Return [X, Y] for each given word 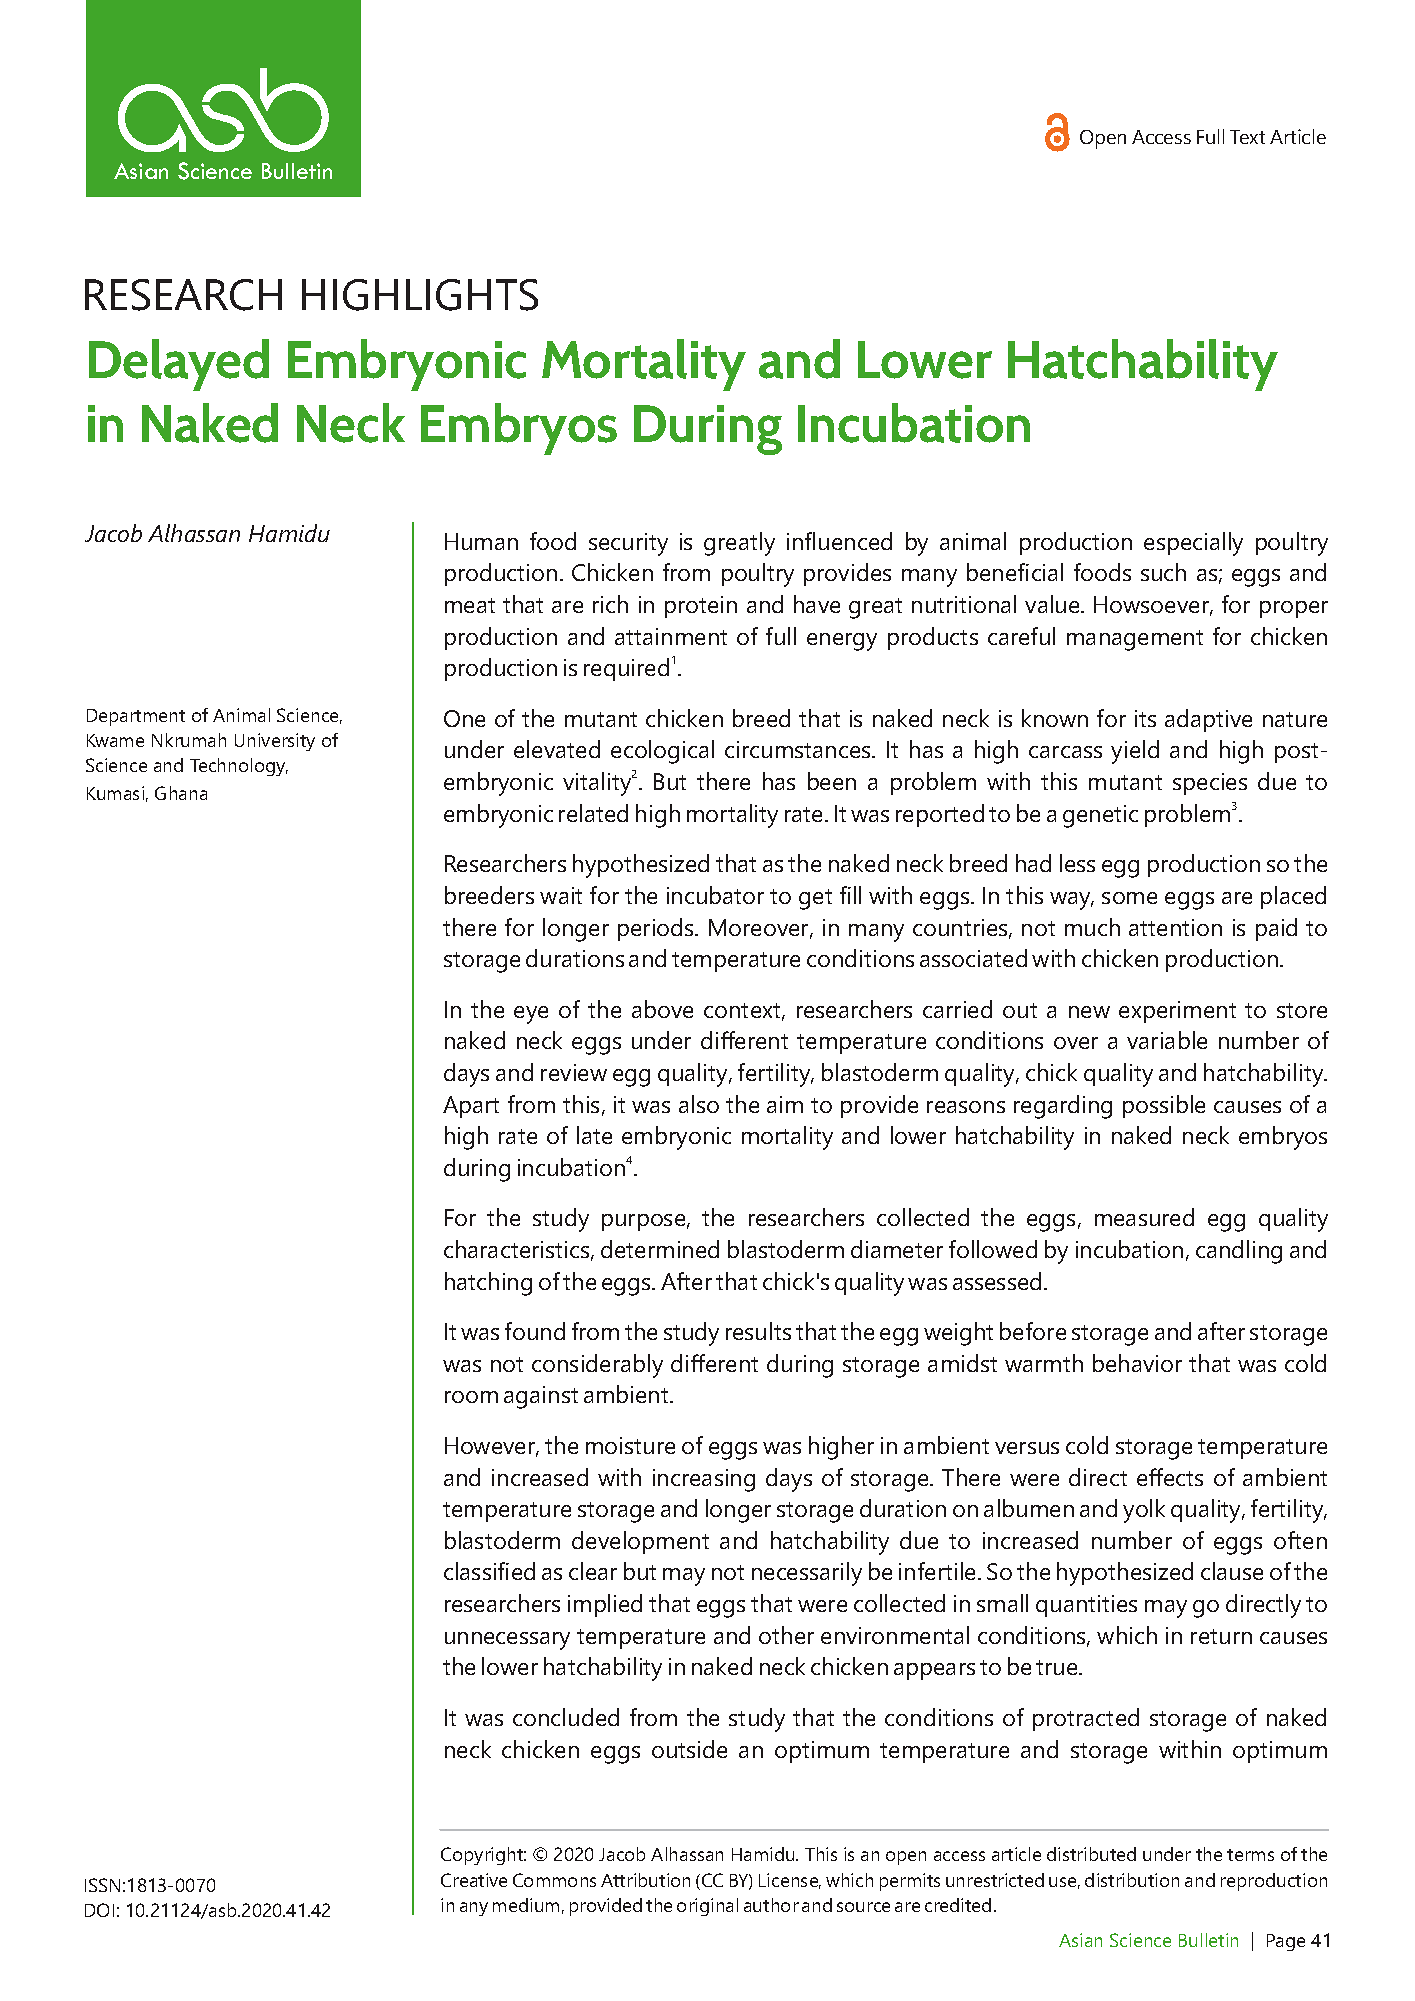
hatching [488, 1284]
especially [1193, 544]
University [275, 742]
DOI [99, 1910]
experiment [1177, 1012]
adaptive [1208, 720]
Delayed [179, 365]
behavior [1137, 1363]
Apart [471, 1107]
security [628, 544]
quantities [1086, 1606]
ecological [662, 752]
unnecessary [507, 1641]
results [758, 1331]
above [662, 1009]
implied [605, 1605]
